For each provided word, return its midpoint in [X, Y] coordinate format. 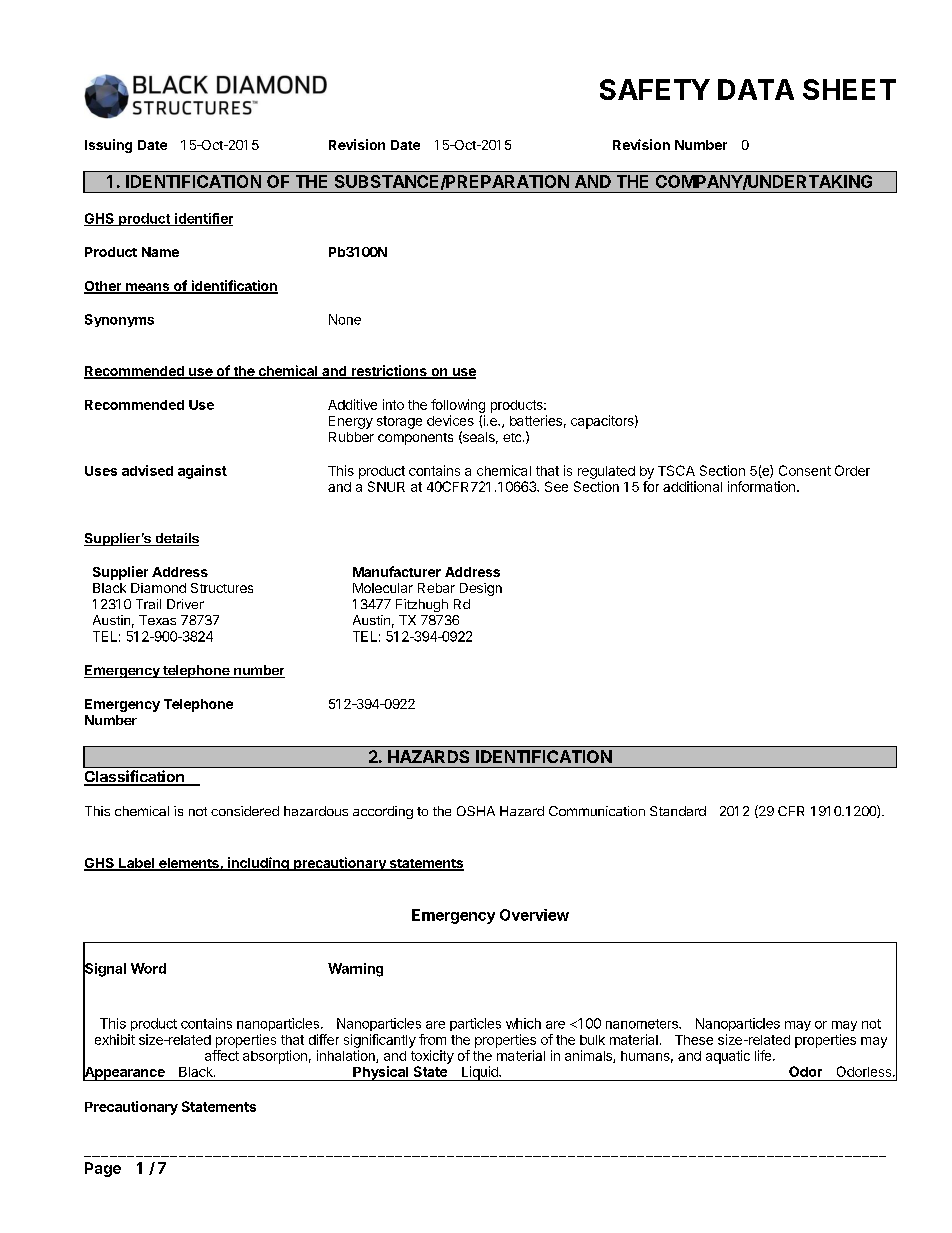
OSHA [476, 811]
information [761, 486]
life [764, 1055]
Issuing [108, 146]
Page [103, 1169]
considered [245, 811]
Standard [678, 811]
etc [513, 437]
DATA [756, 89]
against [202, 472]
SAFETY [655, 89]
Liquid [480, 1073]
